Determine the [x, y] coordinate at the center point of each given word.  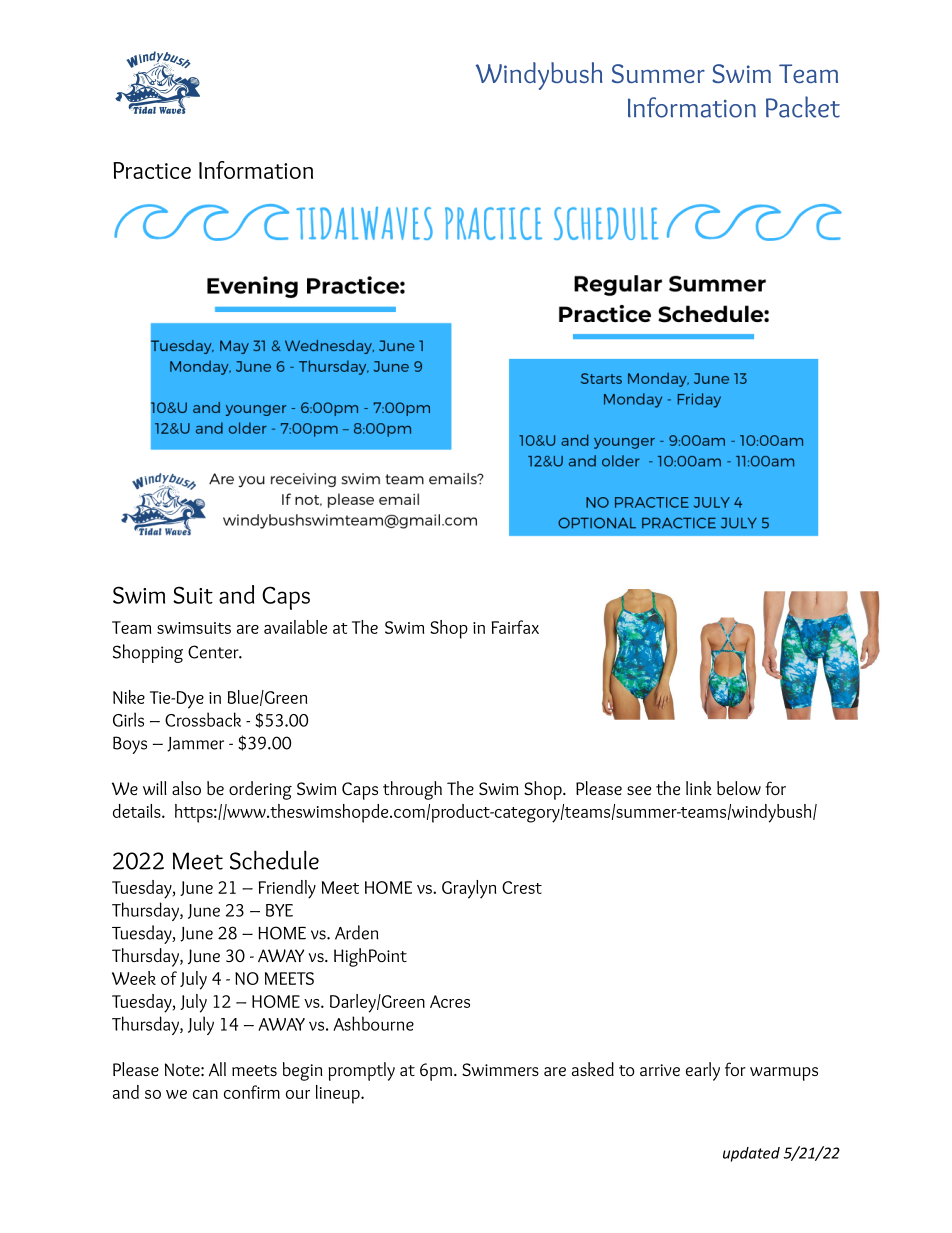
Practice [152, 170]
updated [751, 1154]
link [699, 788]
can [205, 1094]
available [295, 627]
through [412, 790]
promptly [361, 1071]
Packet [803, 107]
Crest [522, 887]
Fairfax [515, 627]
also [186, 788]
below [739, 788]
